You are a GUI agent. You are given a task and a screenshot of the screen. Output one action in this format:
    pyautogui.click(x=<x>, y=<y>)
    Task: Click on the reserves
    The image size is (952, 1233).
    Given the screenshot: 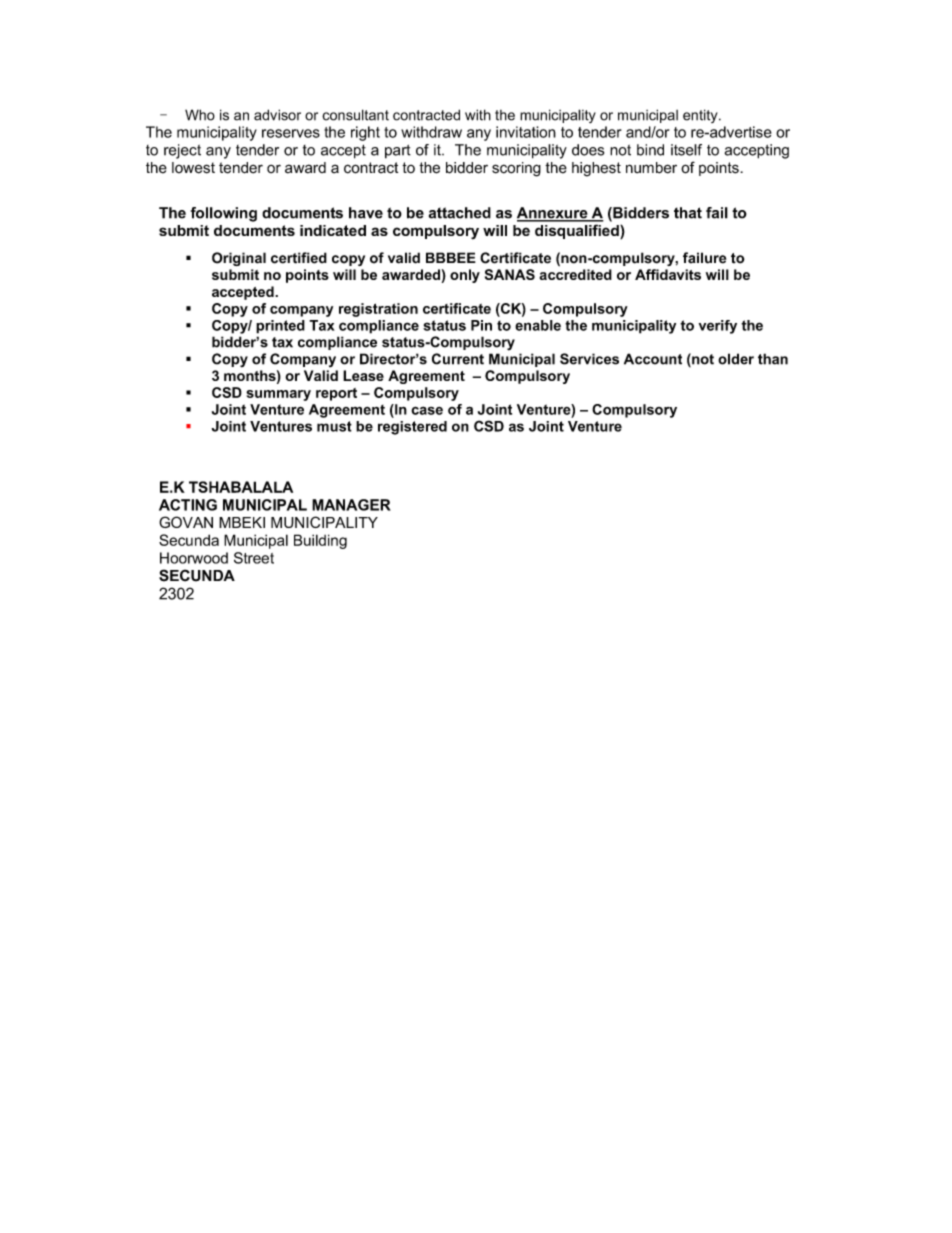 What is the action you would take?
    pyautogui.click(x=291, y=133)
